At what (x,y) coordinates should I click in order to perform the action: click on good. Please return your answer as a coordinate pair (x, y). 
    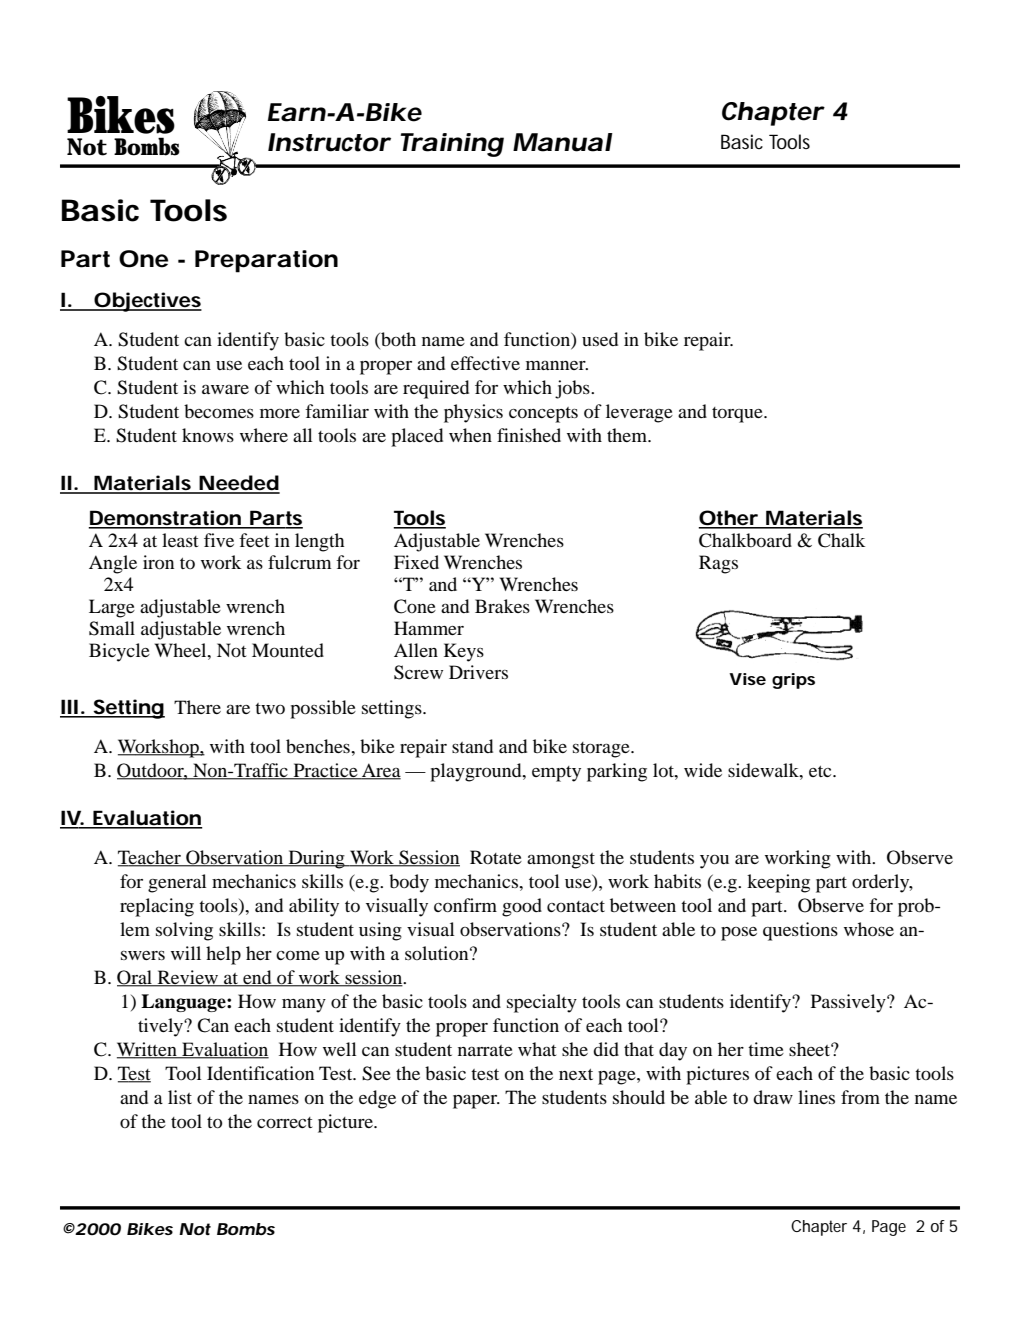
    Looking at the image, I should click on (522, 907).
